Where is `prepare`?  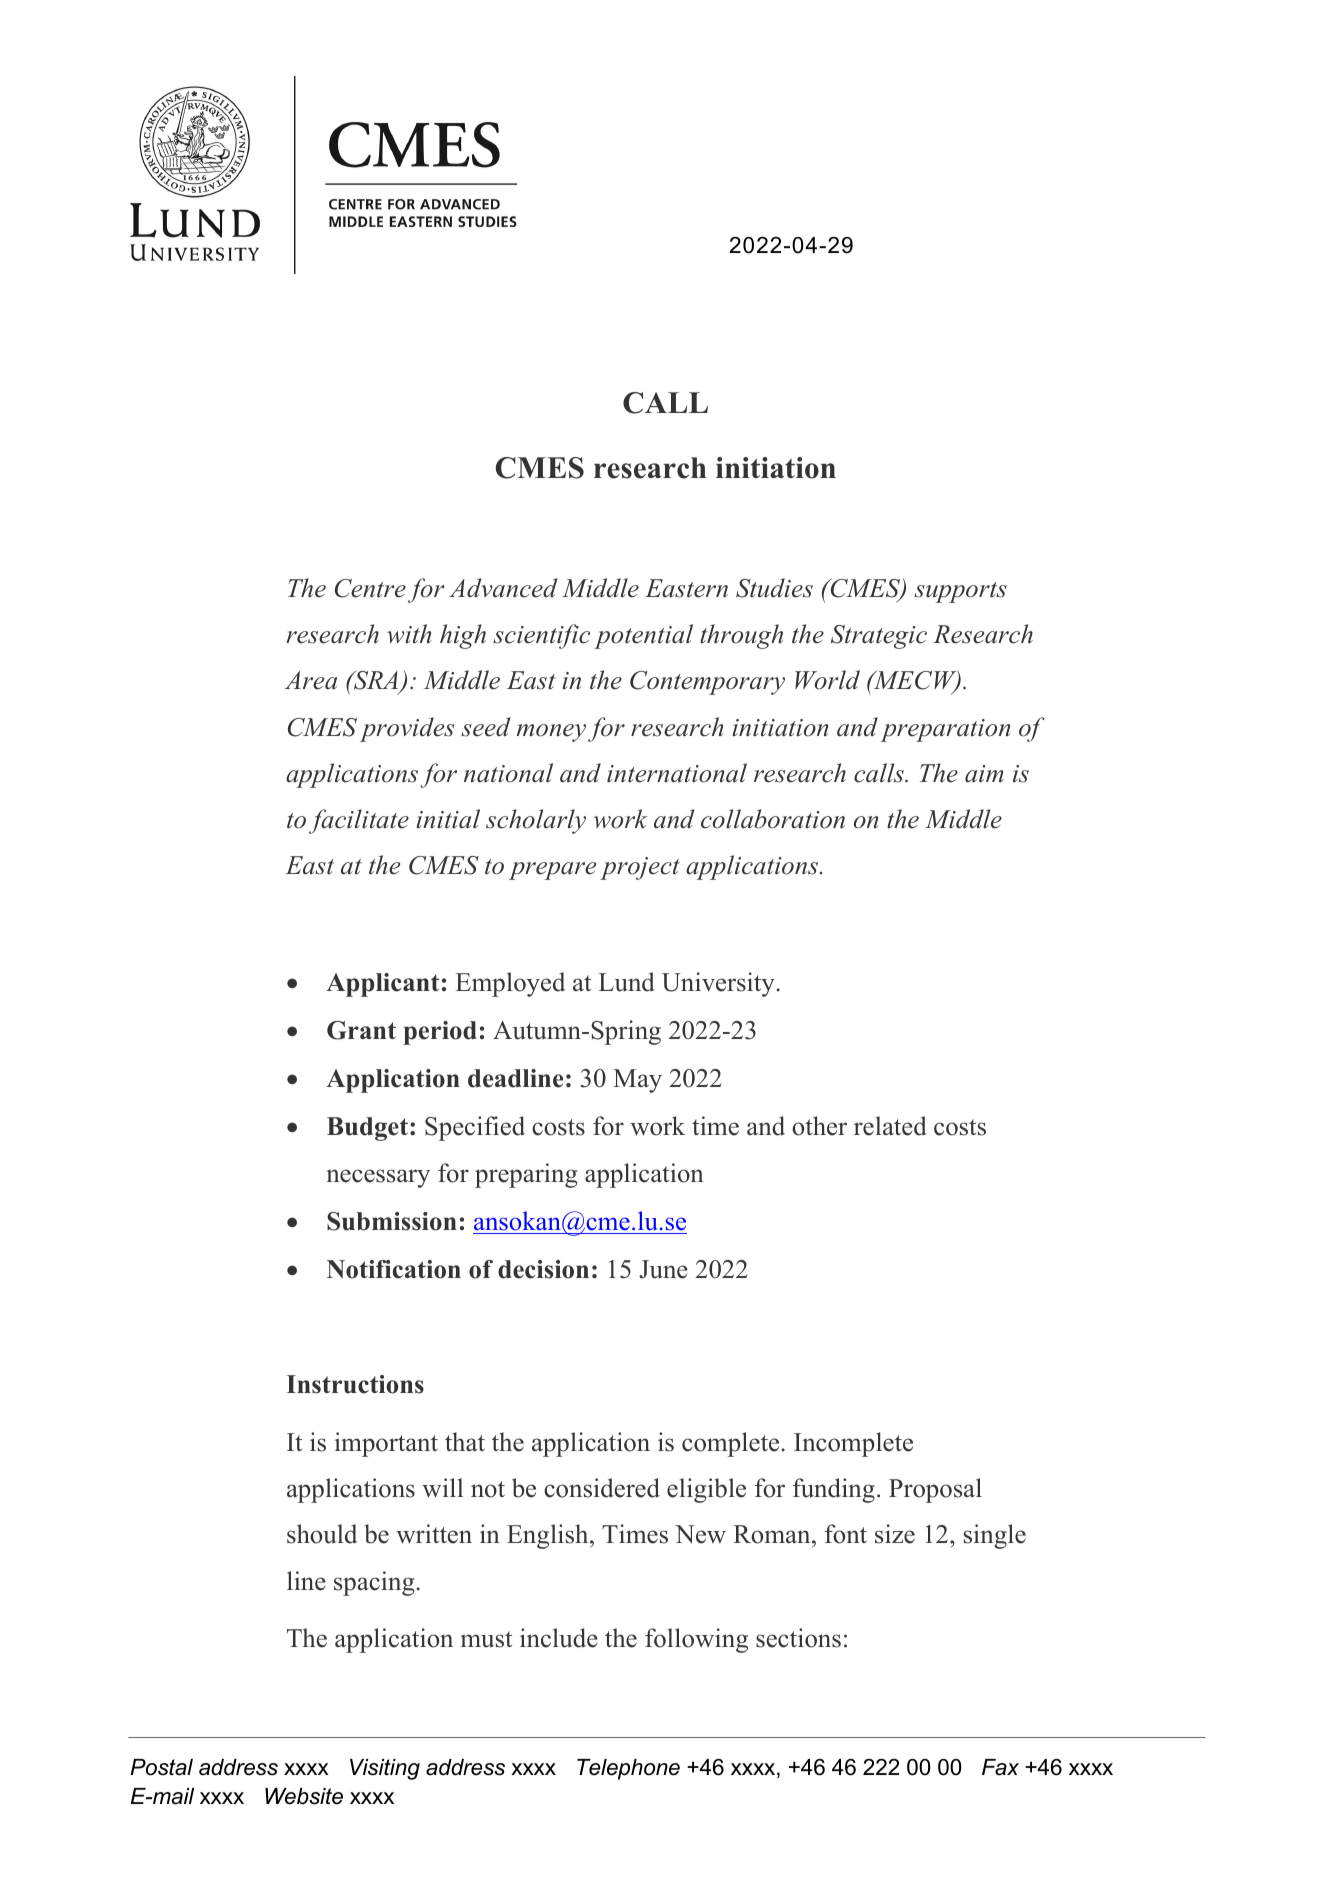 prepare is located at coordinates (552, 871).
